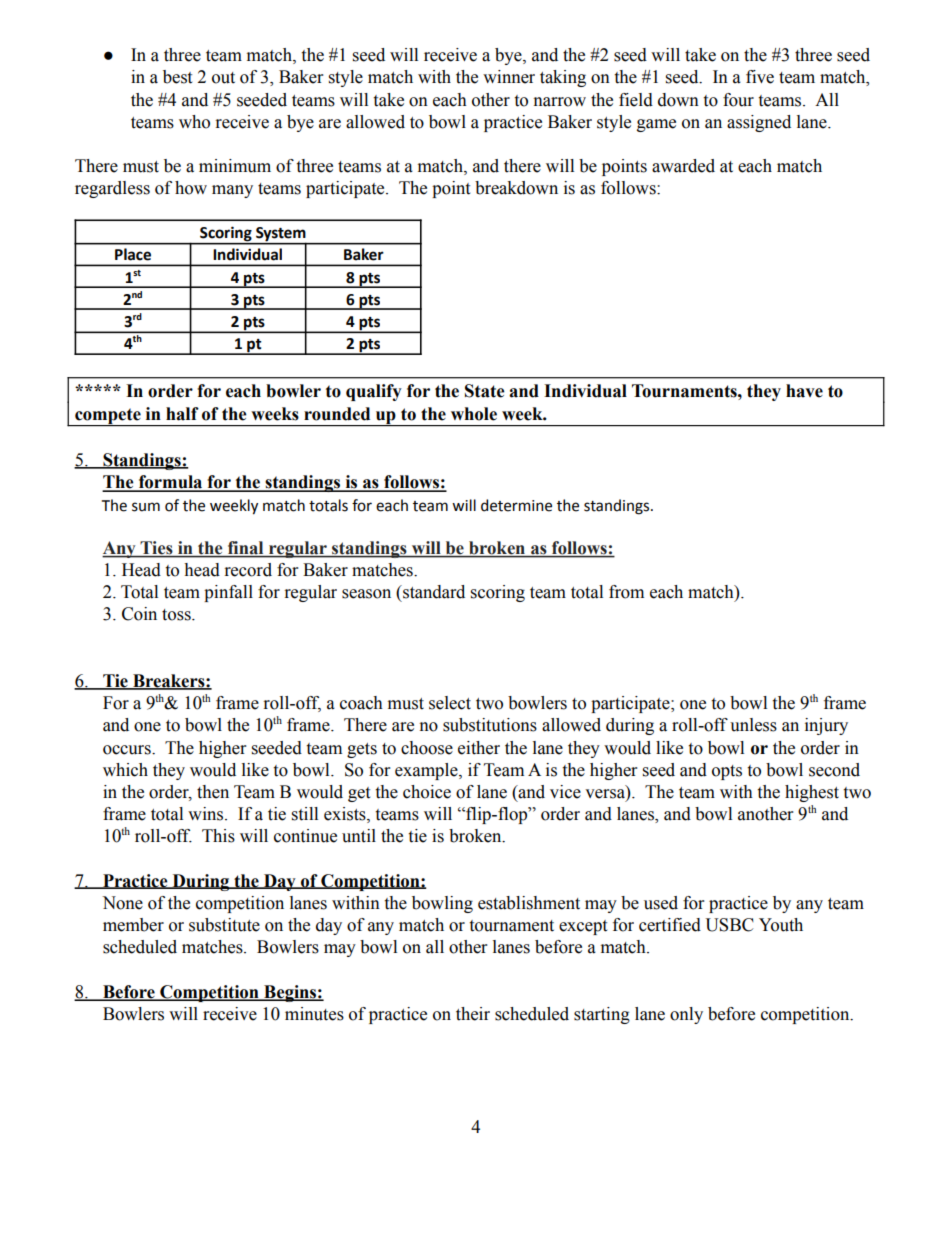  Describe the element at coordinates (133, 254) in the document. I see `Place` at that location.
